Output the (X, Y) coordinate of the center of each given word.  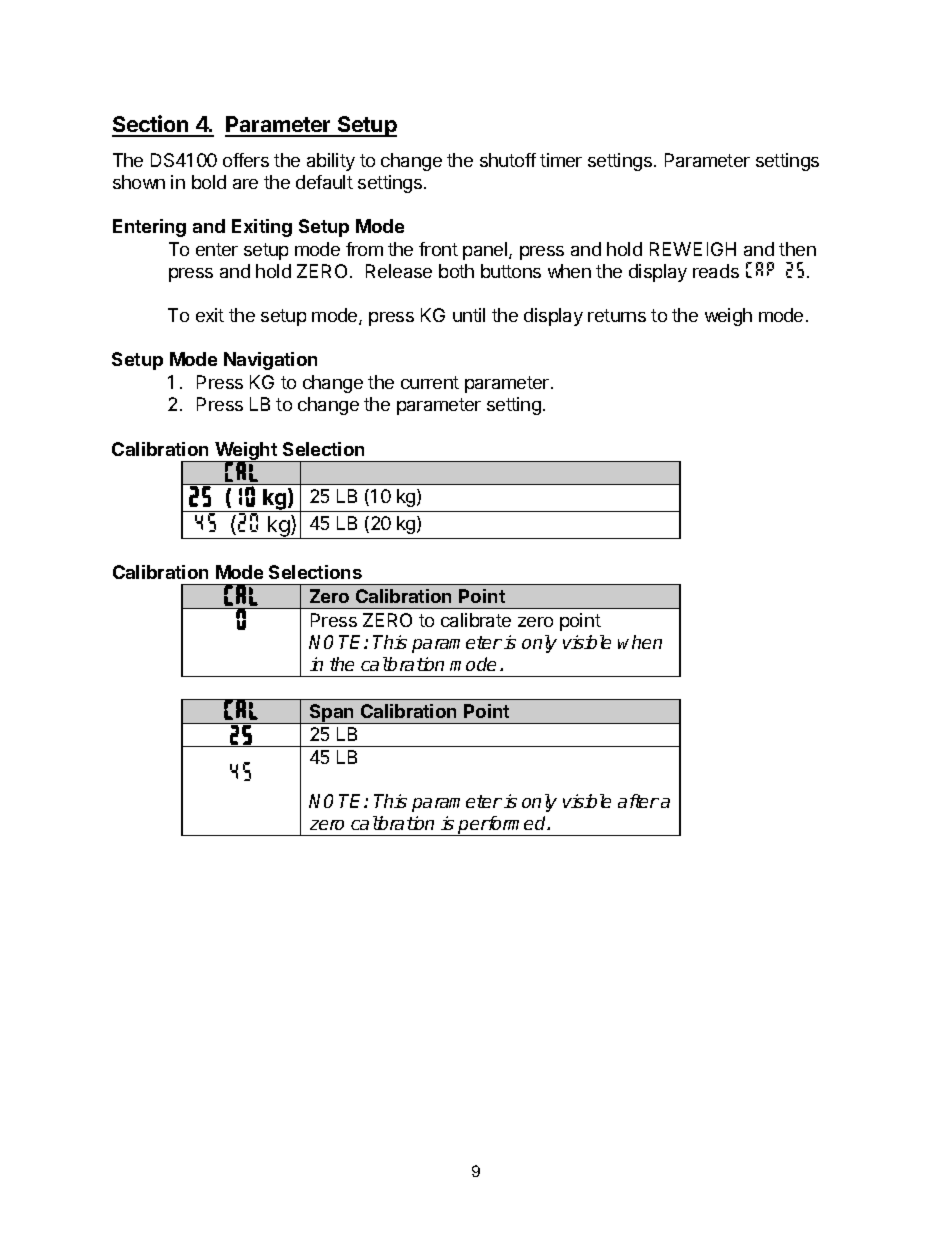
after (638, 801)
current (430, 382)
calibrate (476, 620)
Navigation (270, 361)
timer (561, 160)
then (797, 249)
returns (617, 315)
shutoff (508, 160)
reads (716, 271)
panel (486, 251)
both (456, 271)
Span (332, 714)
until (469, 315)
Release (399, 271)
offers (246, 160)
